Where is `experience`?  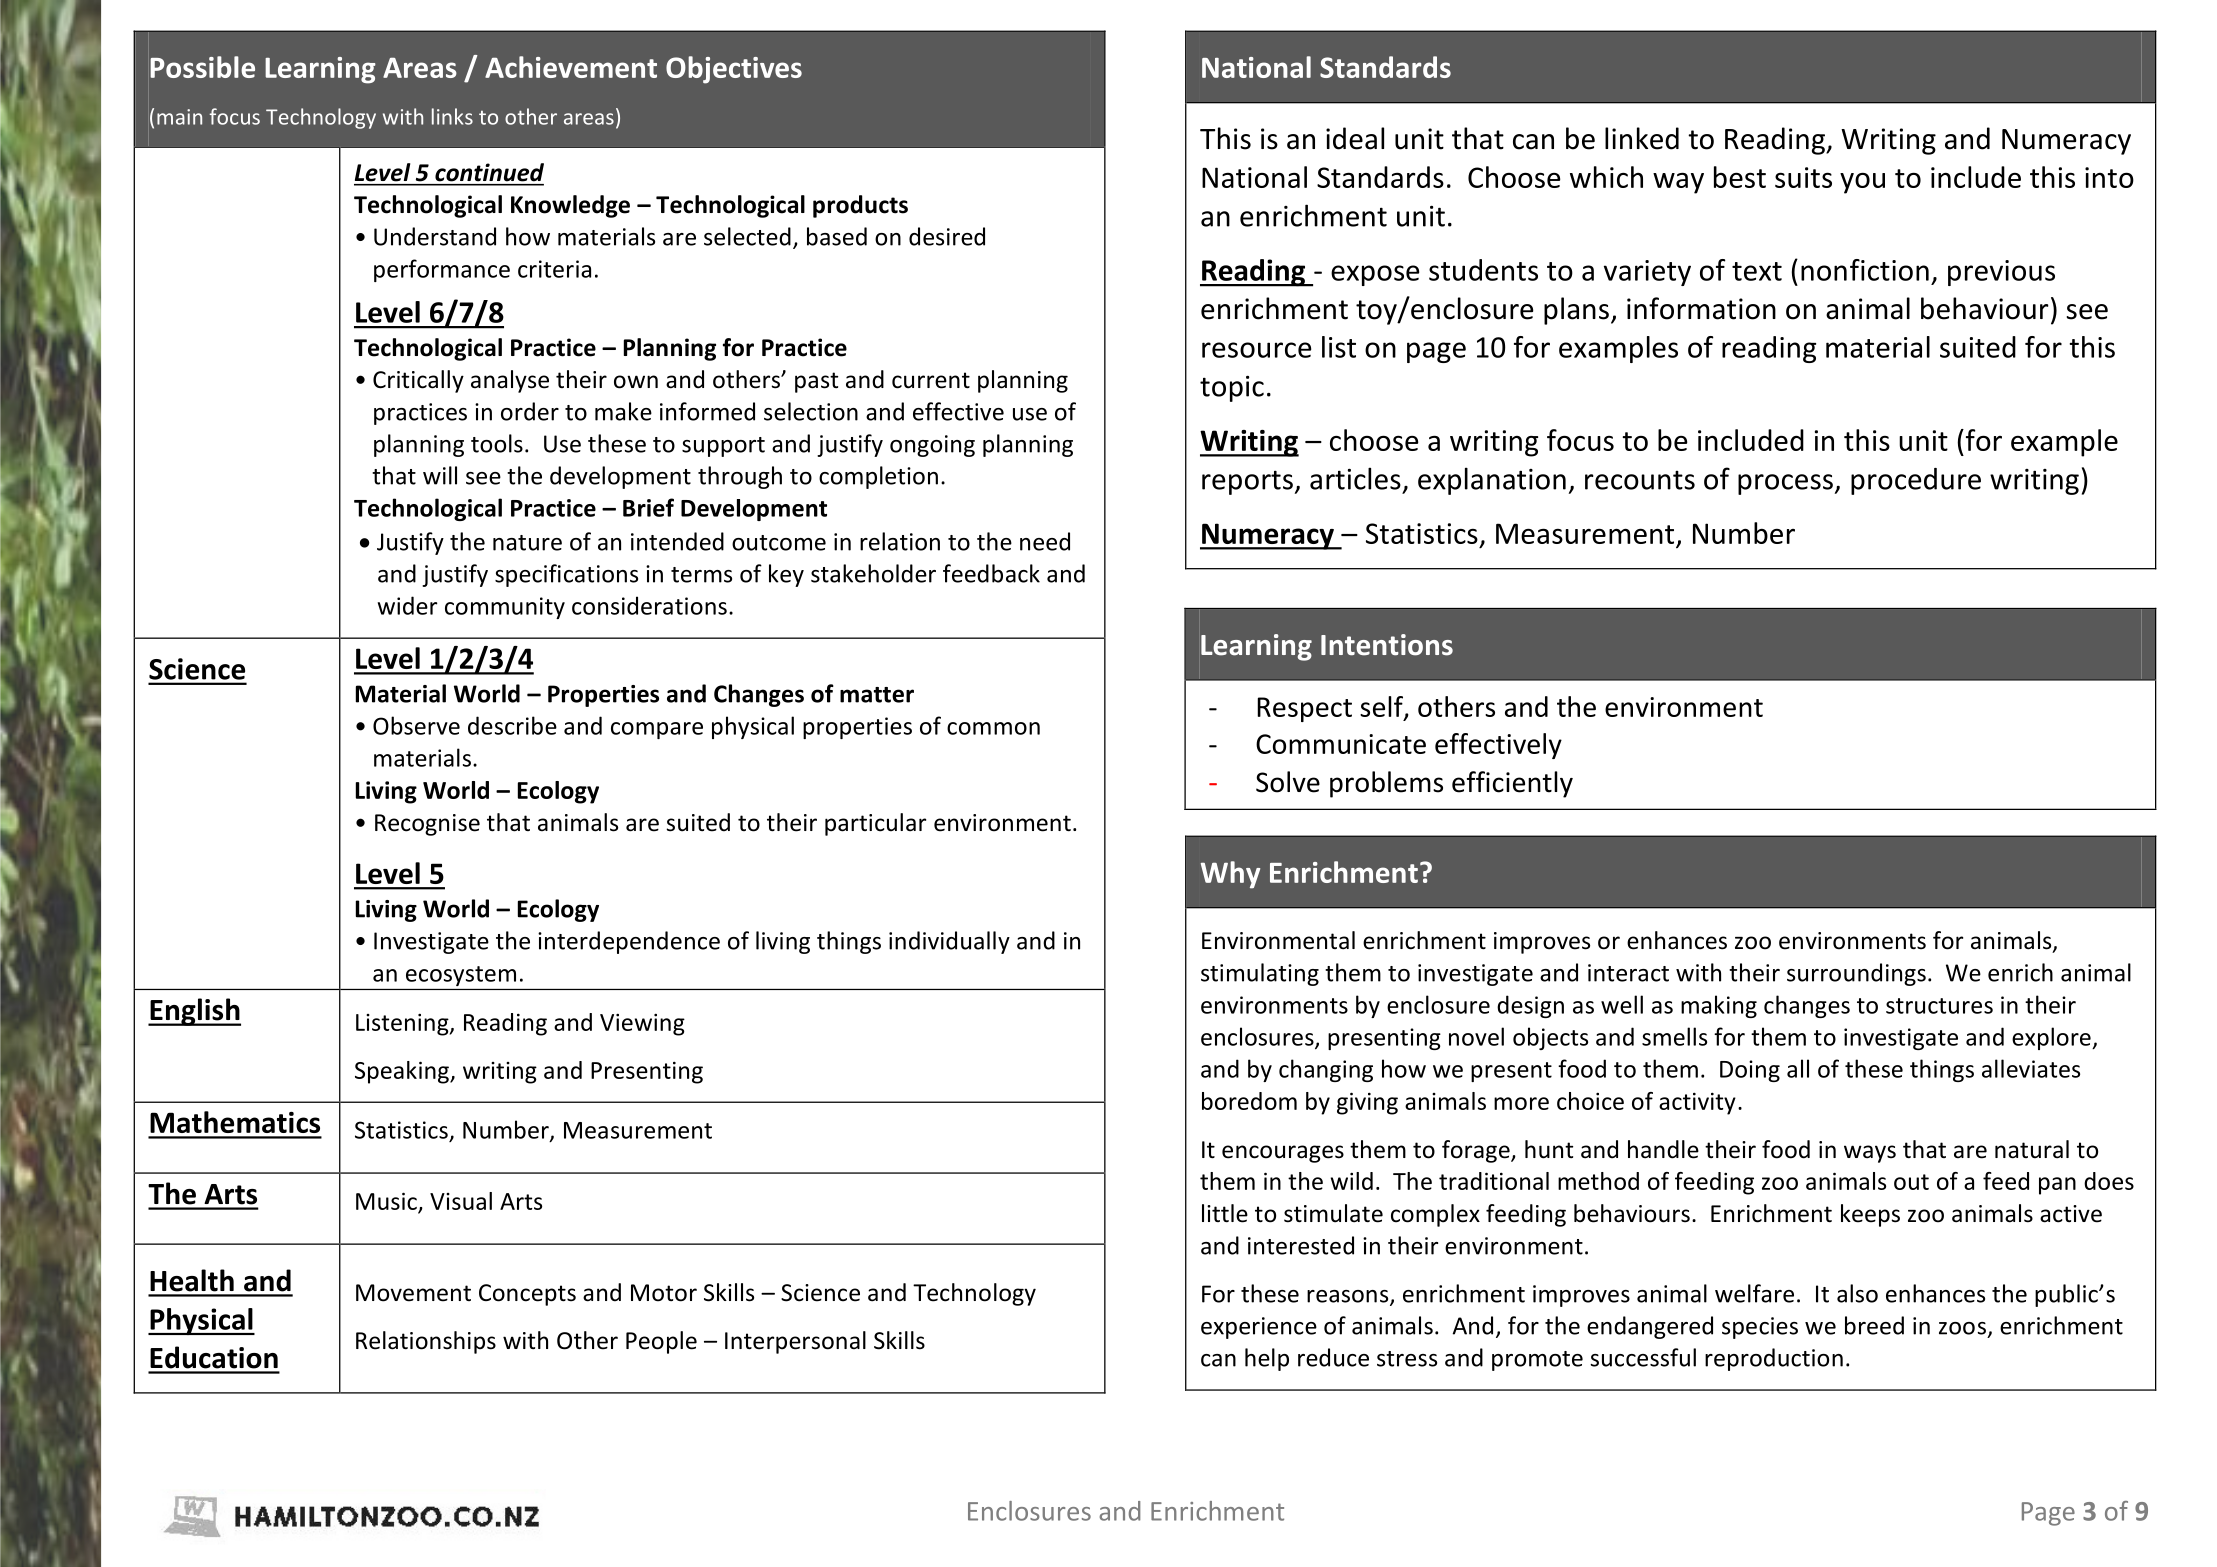 experience is located at coordinates (1259, 1328).
